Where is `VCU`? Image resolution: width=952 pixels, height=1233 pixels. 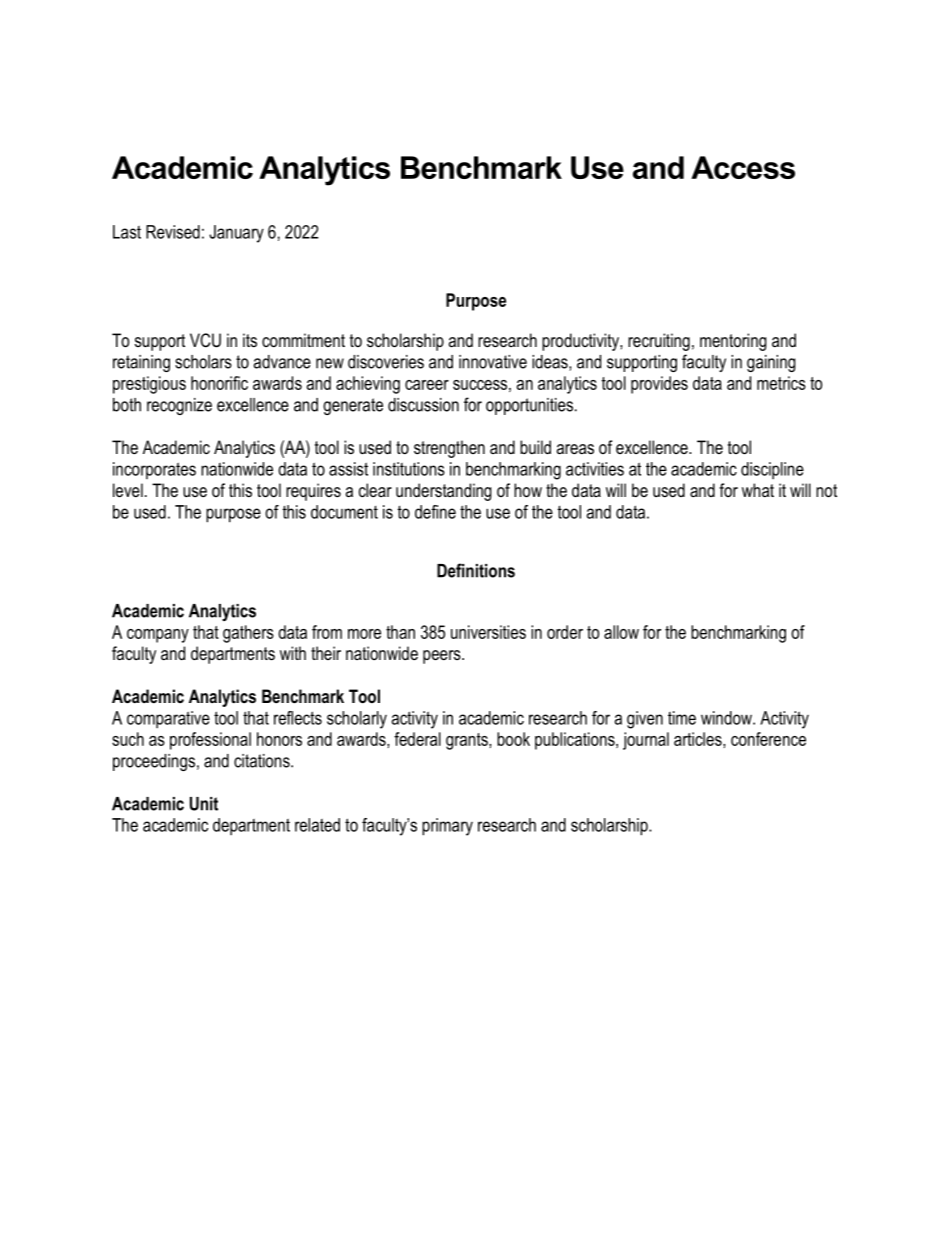 VCU is located at coordinates (205, 340).
